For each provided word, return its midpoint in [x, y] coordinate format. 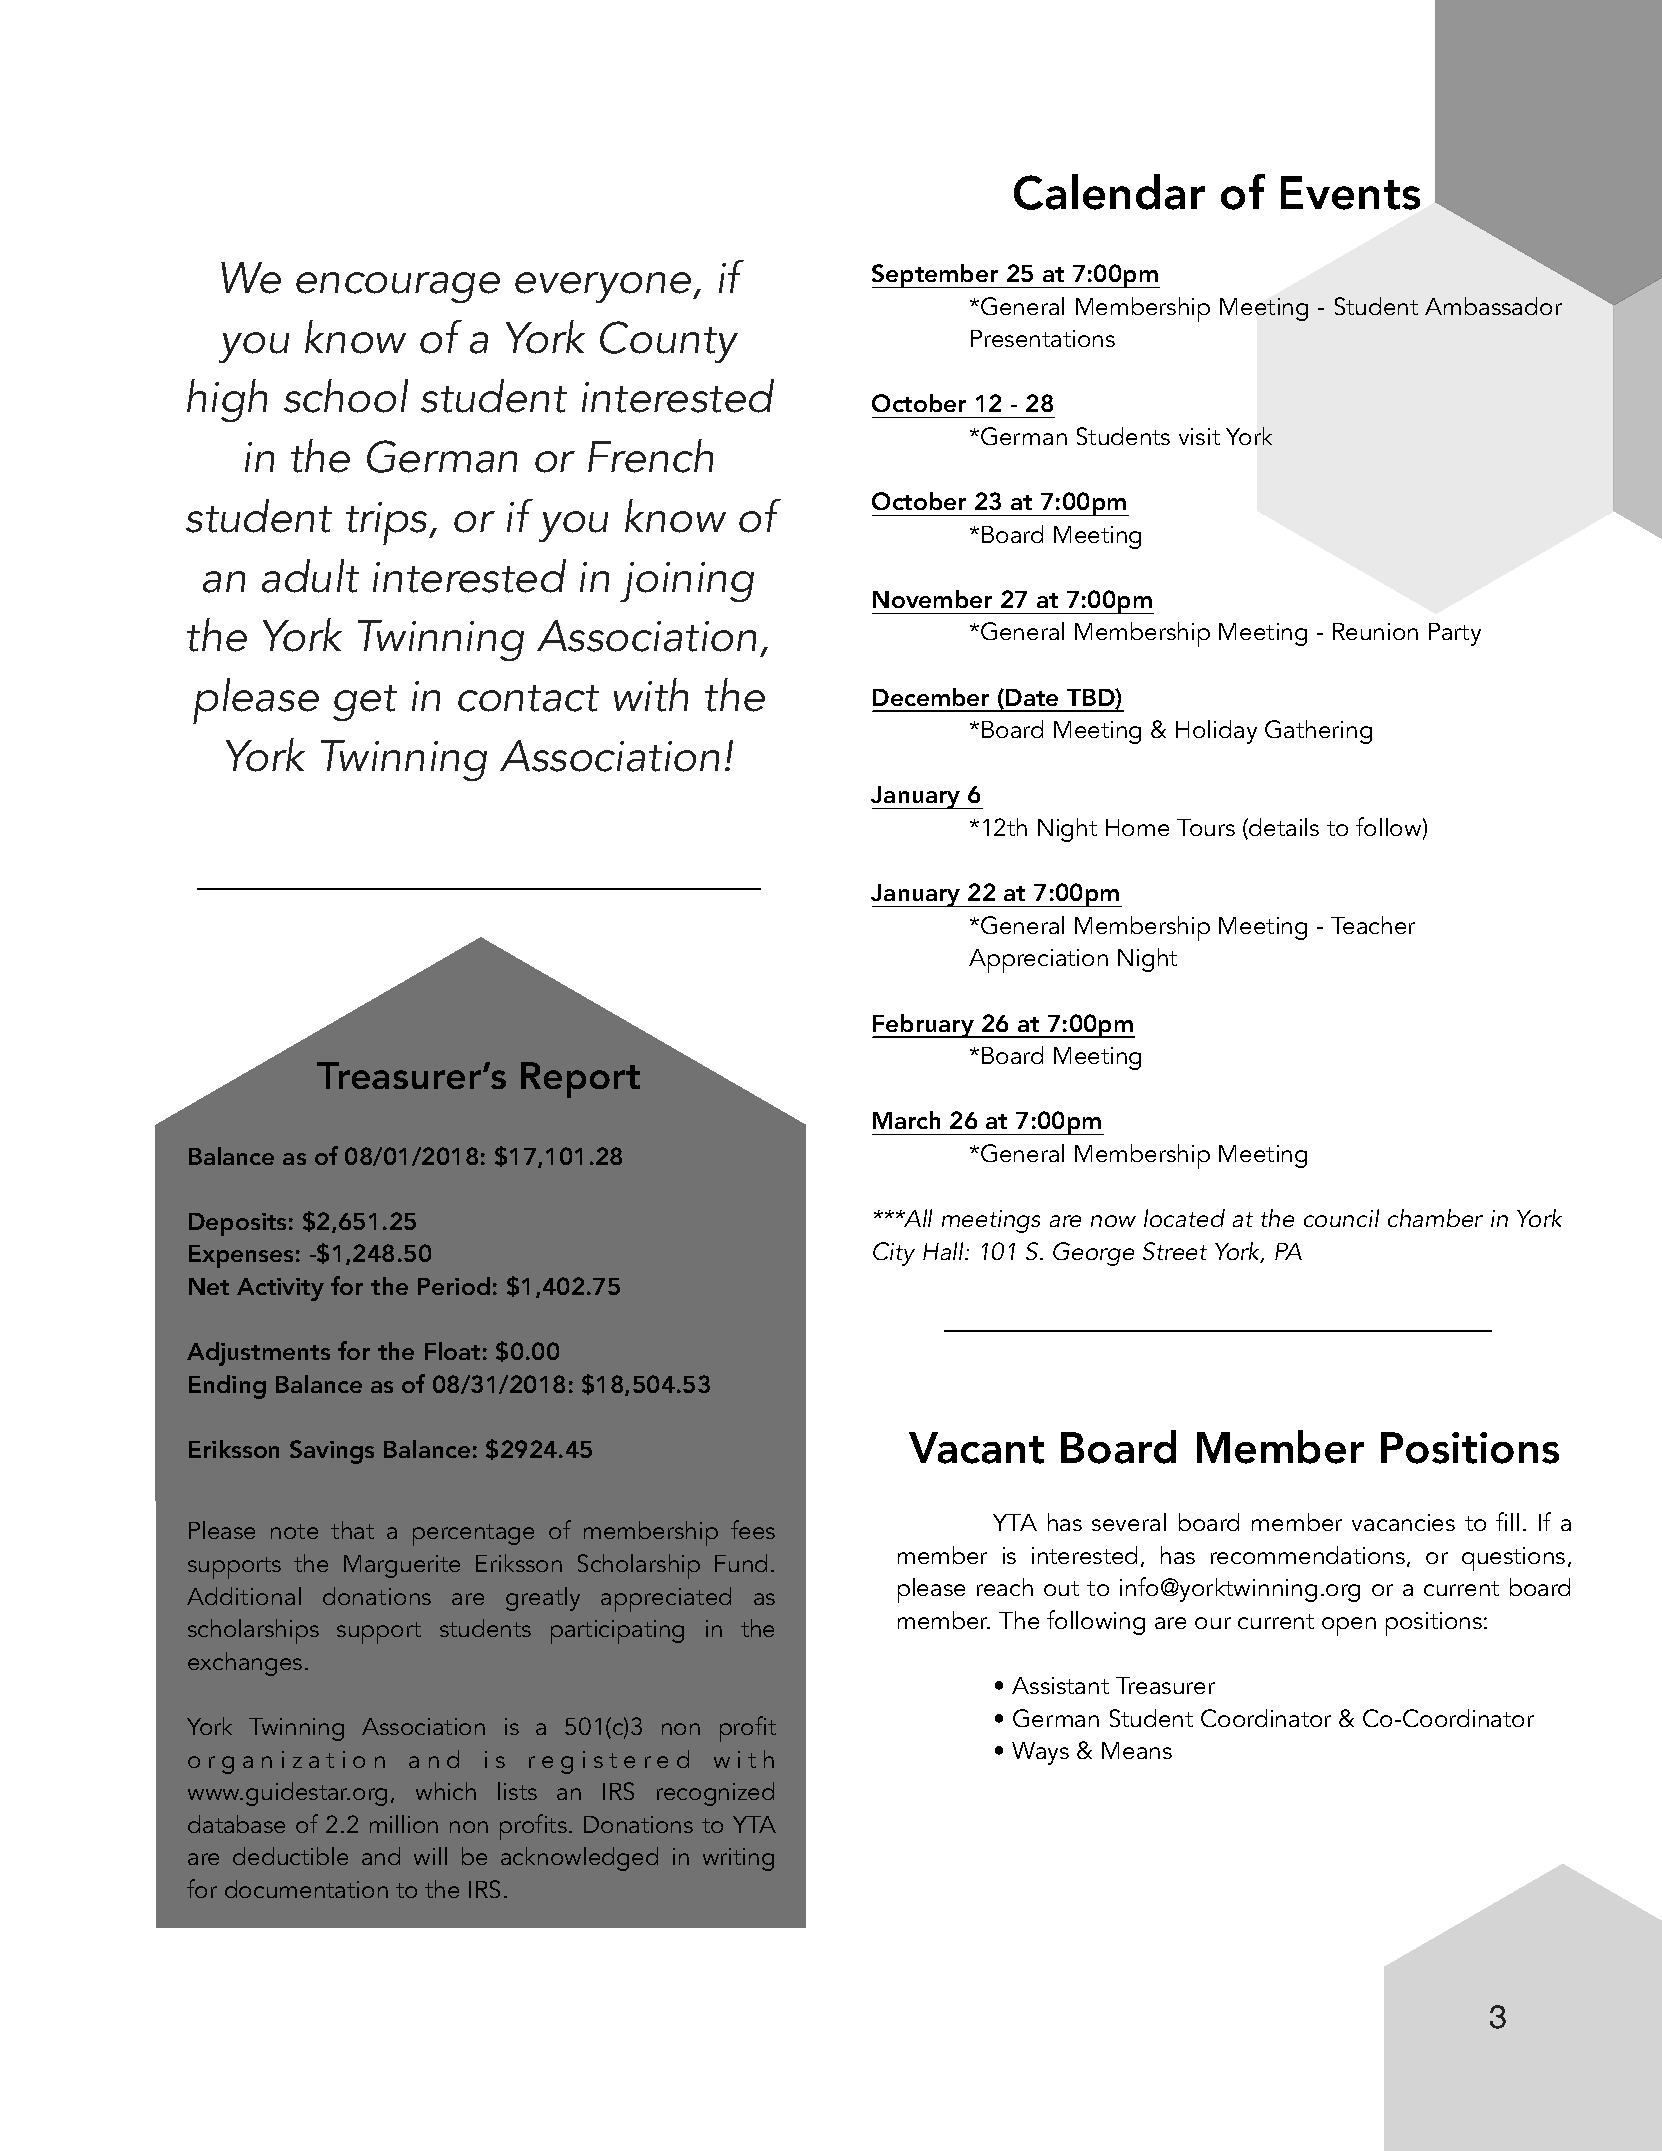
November [932, 599]
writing [738, 1859]
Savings [332, 1452]
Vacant [976, 1448]
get [365, 703]
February [924, 1026]
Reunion [1375, 631]
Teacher [1373, 925]
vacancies [1403, 1522]
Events [1350, 193]
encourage [398, 287]
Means [1137, 1750]
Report [580, 1080]
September [936, 276]
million [404, 1824]
